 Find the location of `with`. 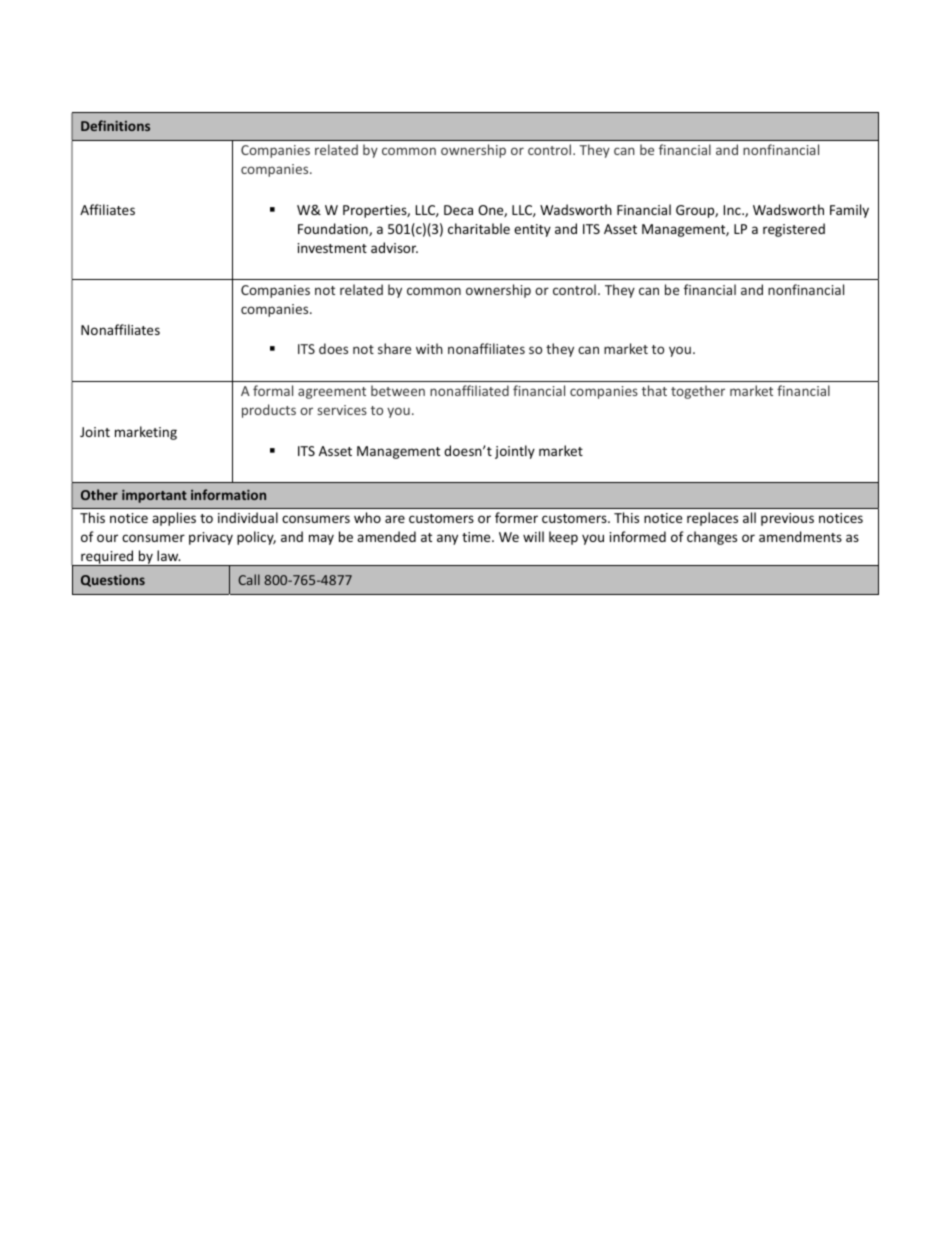

with is located at coordinates (429, 348).
